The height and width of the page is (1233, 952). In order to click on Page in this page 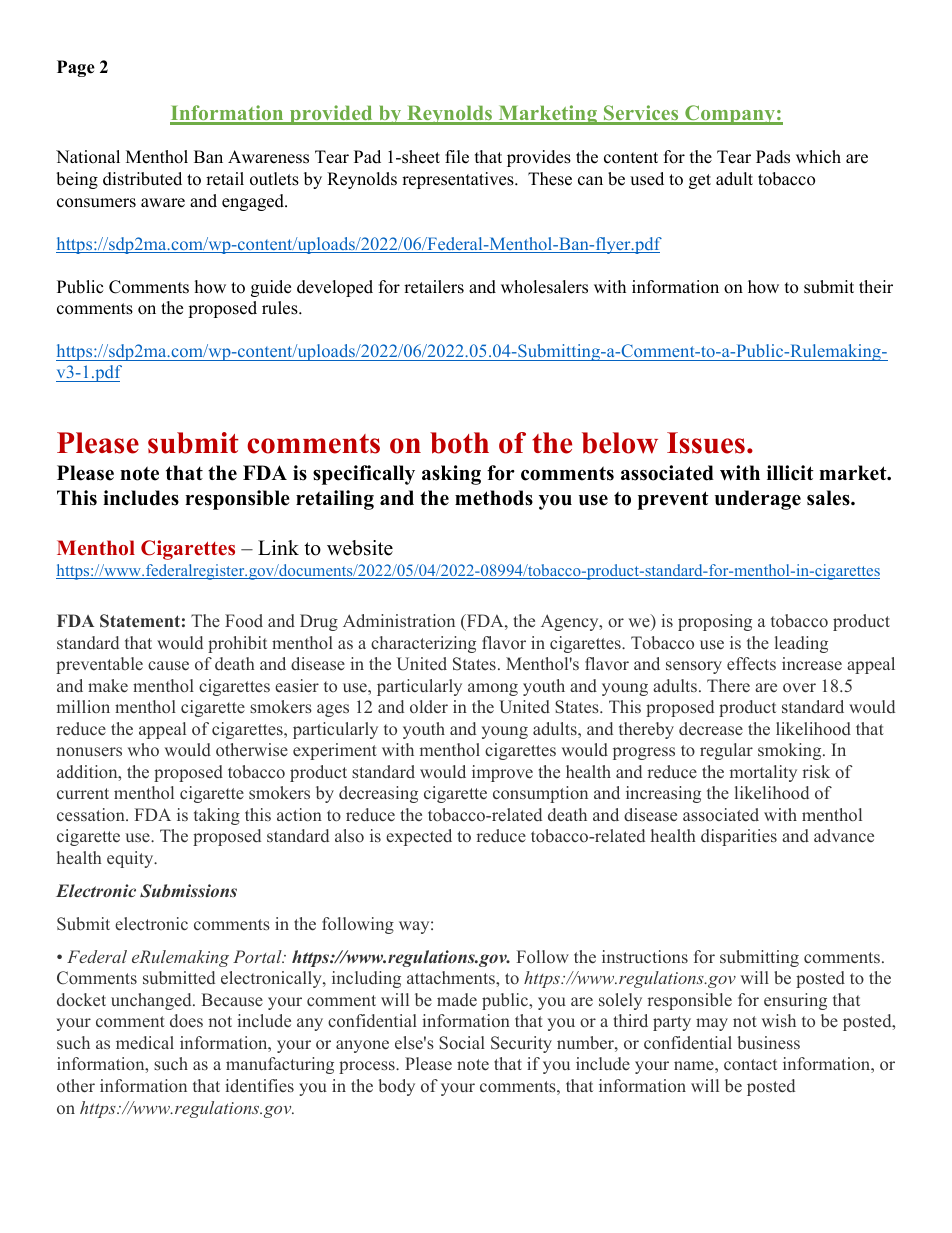, I will do `click(76, 68)`.
